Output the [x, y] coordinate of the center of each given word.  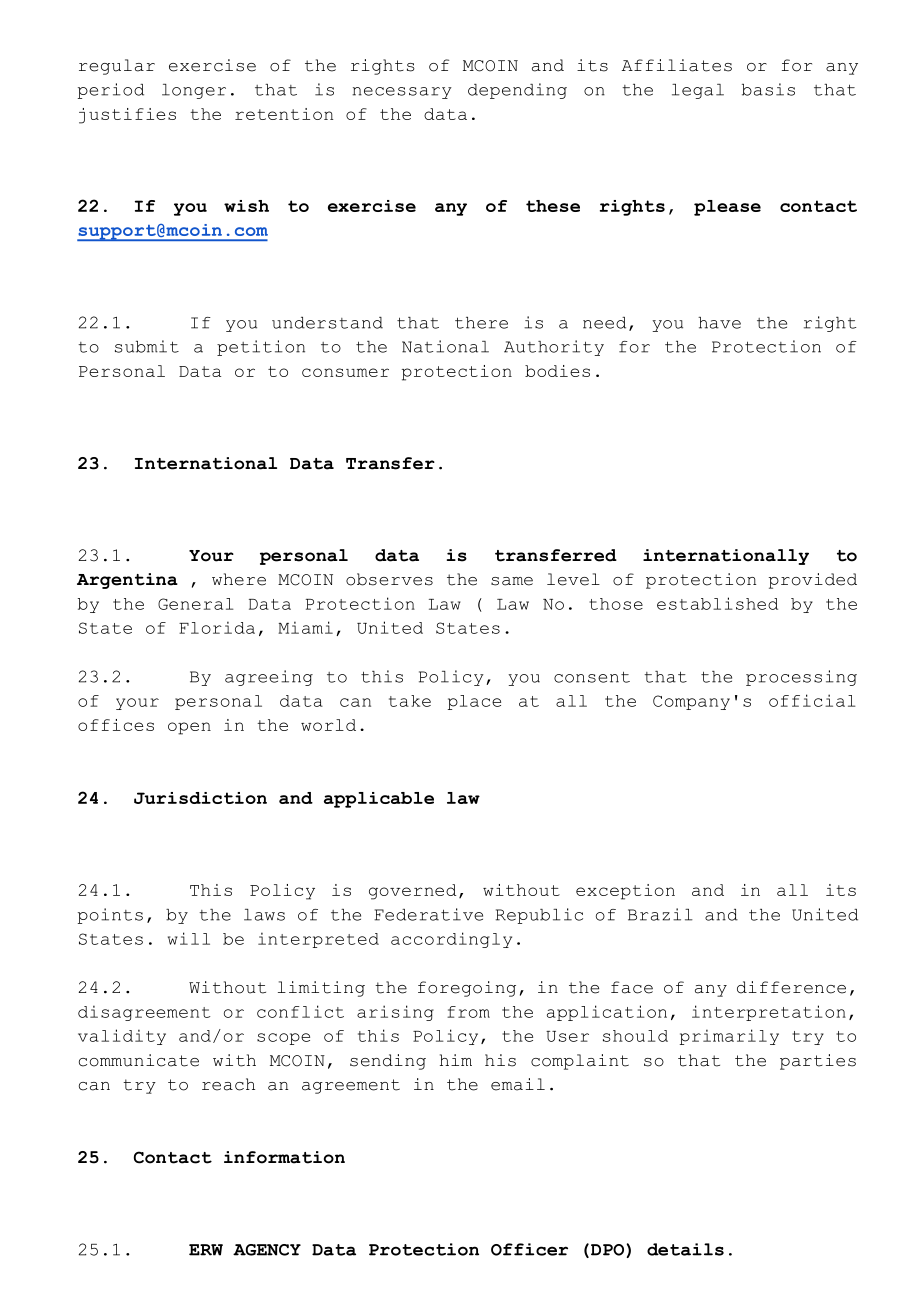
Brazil [660, 914]
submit [147, 346]
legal [698, 91]
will [189, 938]
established [717, 603]
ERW [206, 1250]
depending [517, 91]
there [481, 323]
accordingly [451, 940]
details [685, 1249]
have [719, 323]
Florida [217, 627]
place [474, 702]
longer [194, 91]
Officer [529, 1249]
